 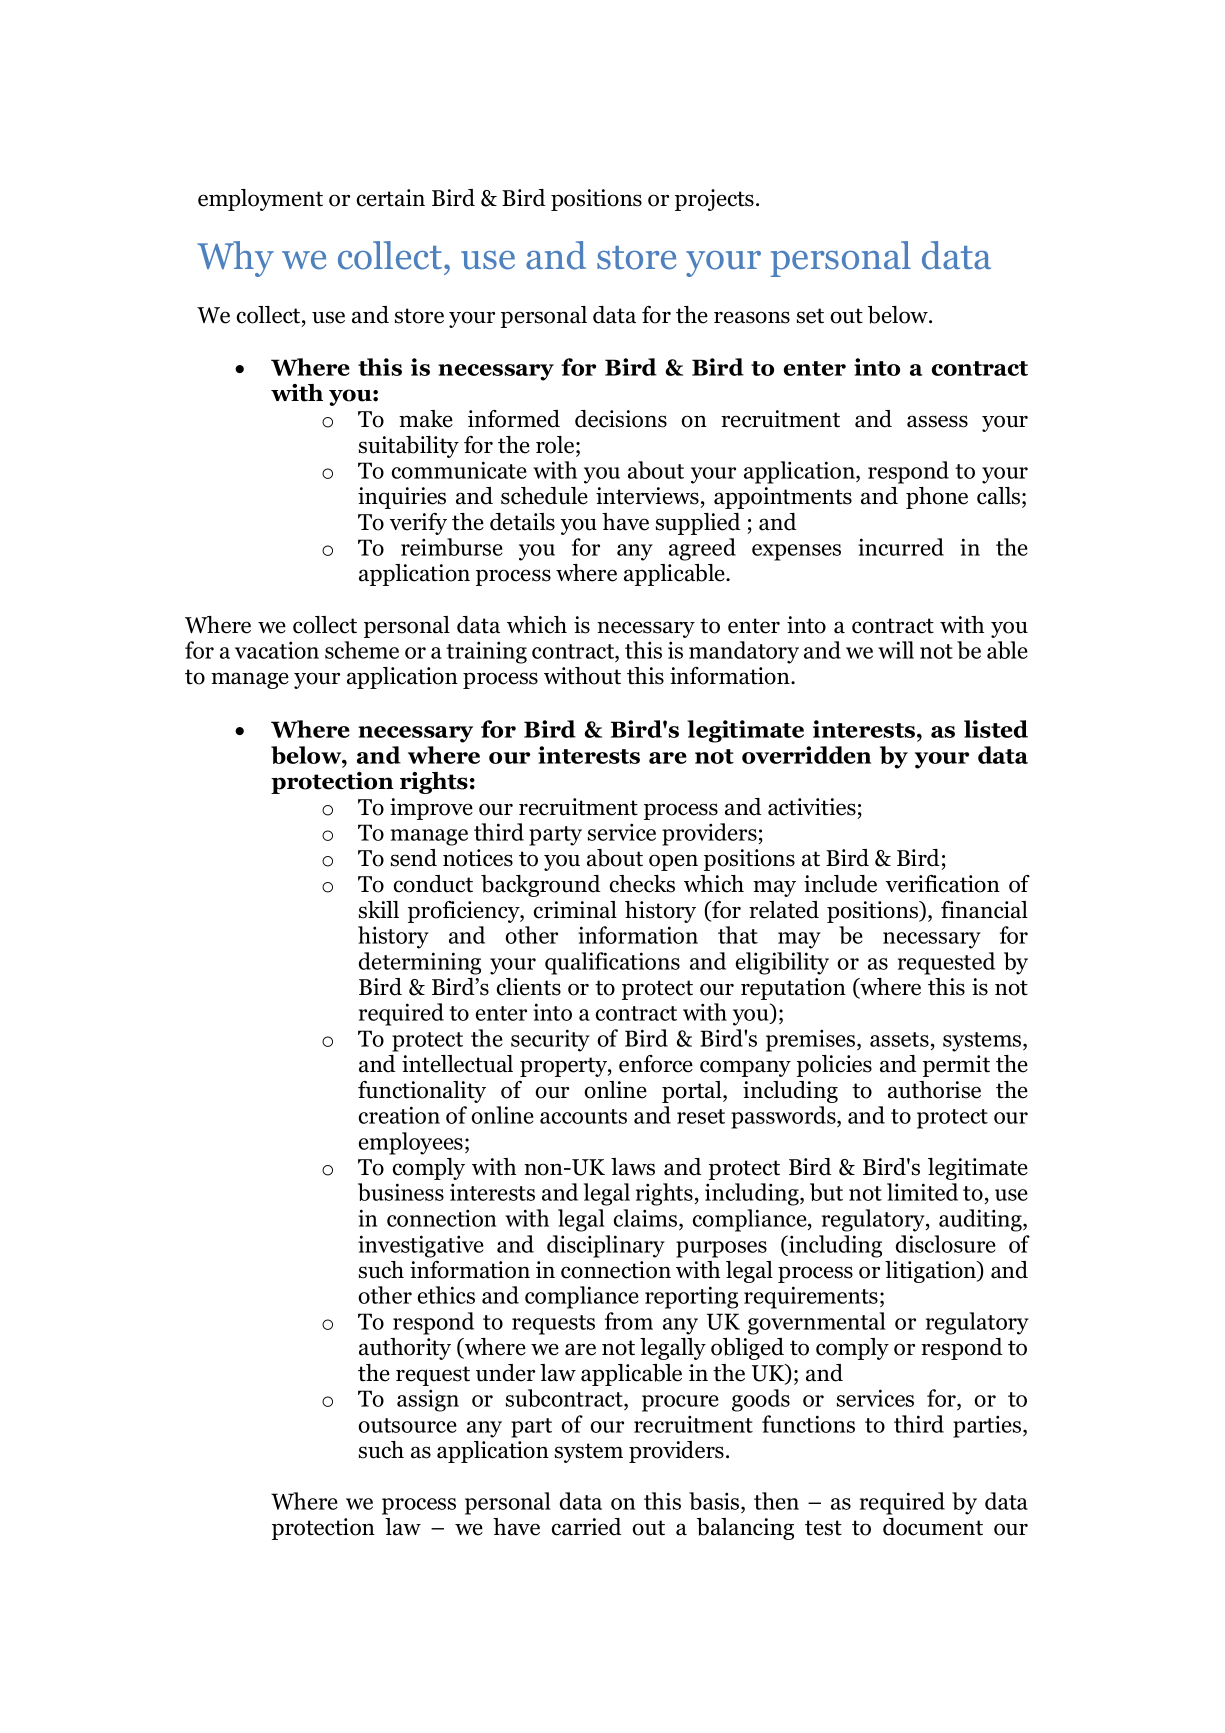 What do you see at coordinates (612, 963) in the document?
I see `qualifications` at bounding box center [612, 963].
